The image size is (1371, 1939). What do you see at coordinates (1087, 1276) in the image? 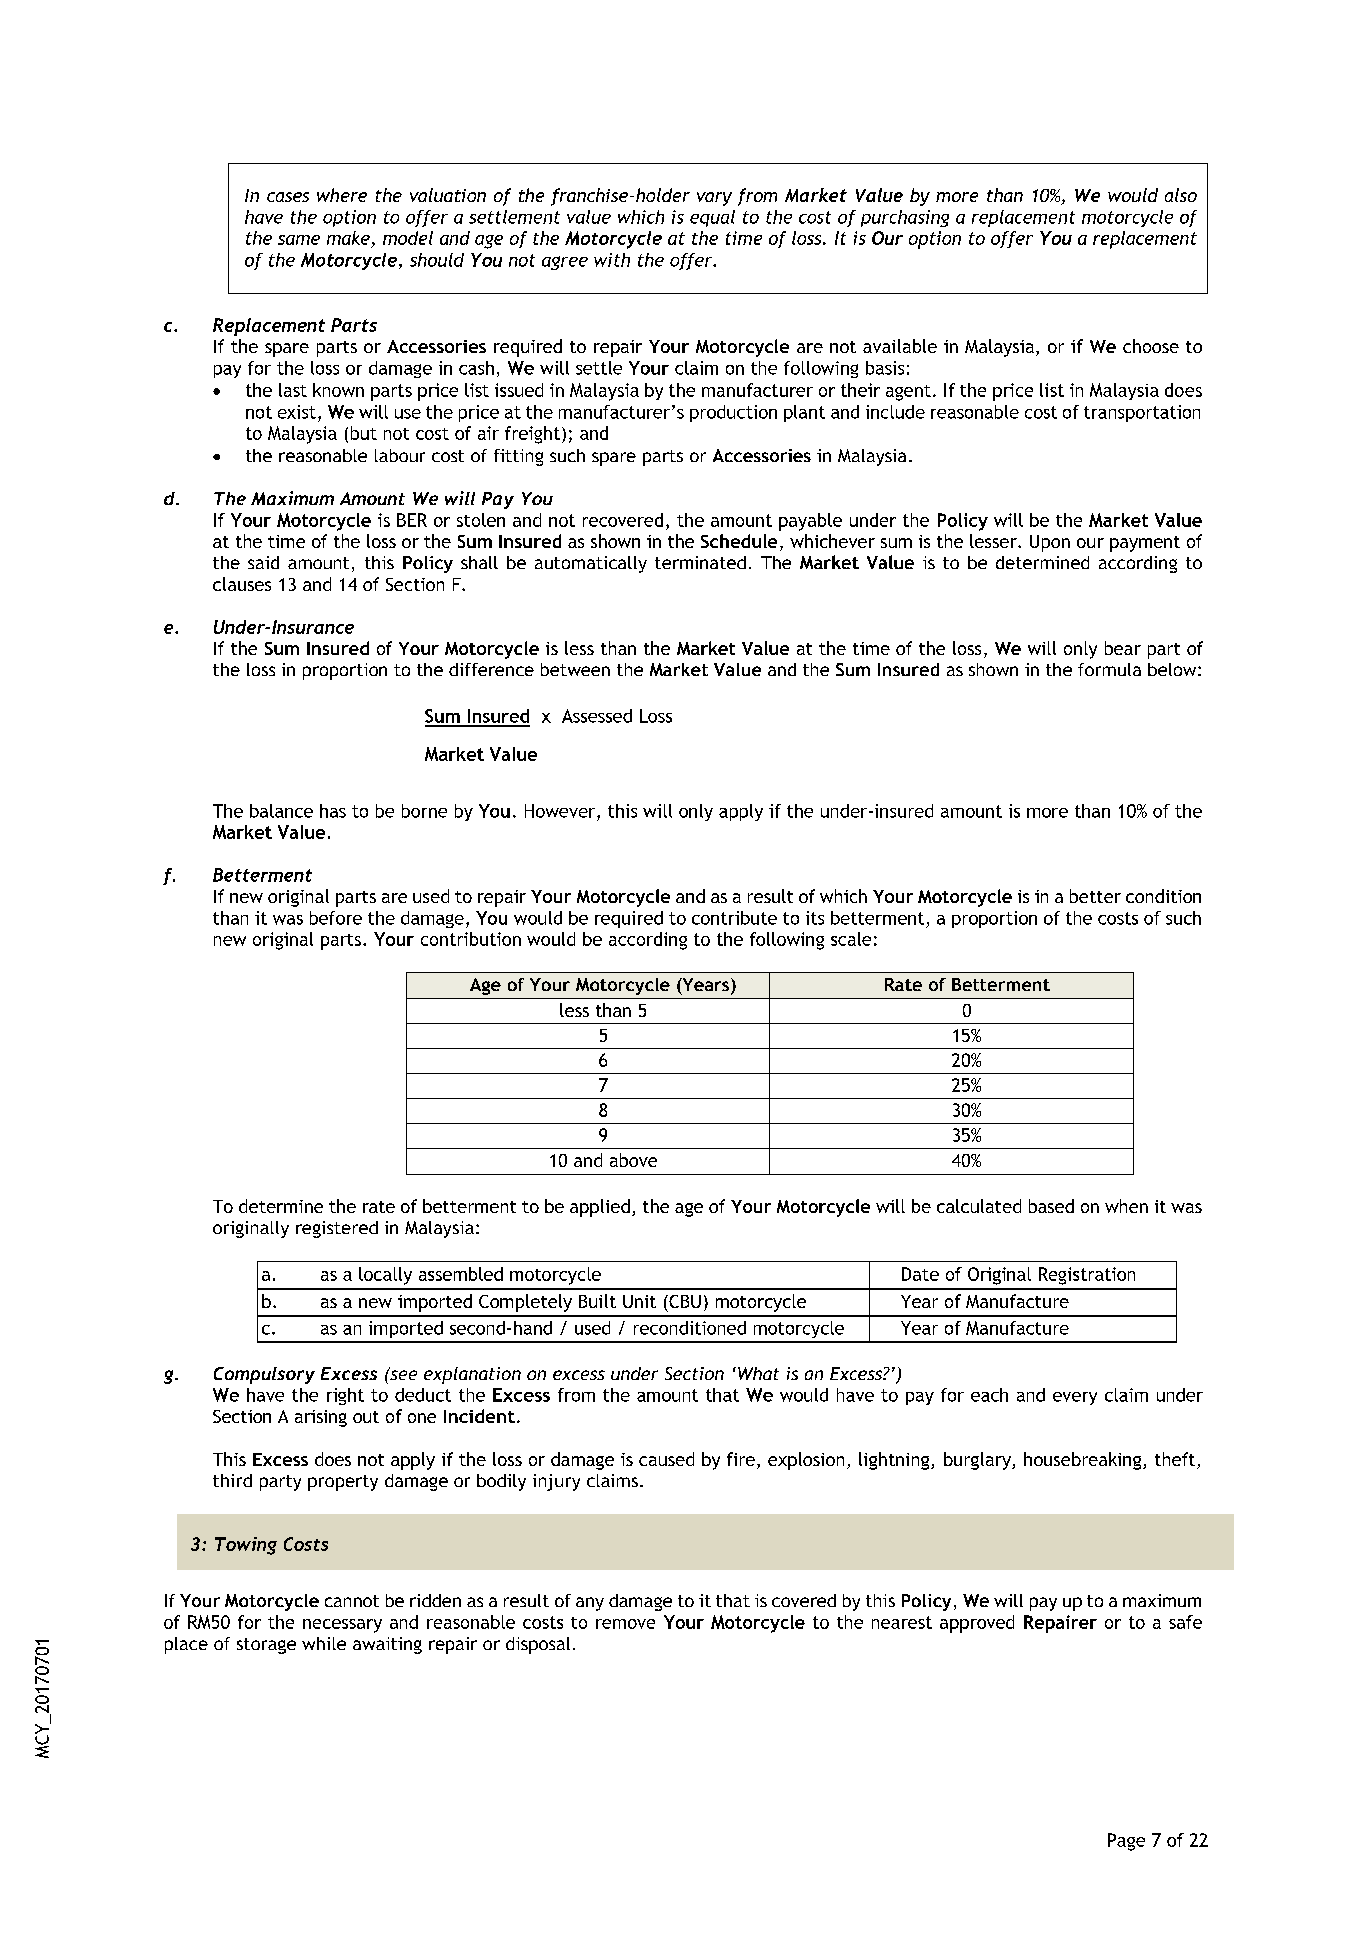
I see `Registration` at bounding box center [1087, 1276].
